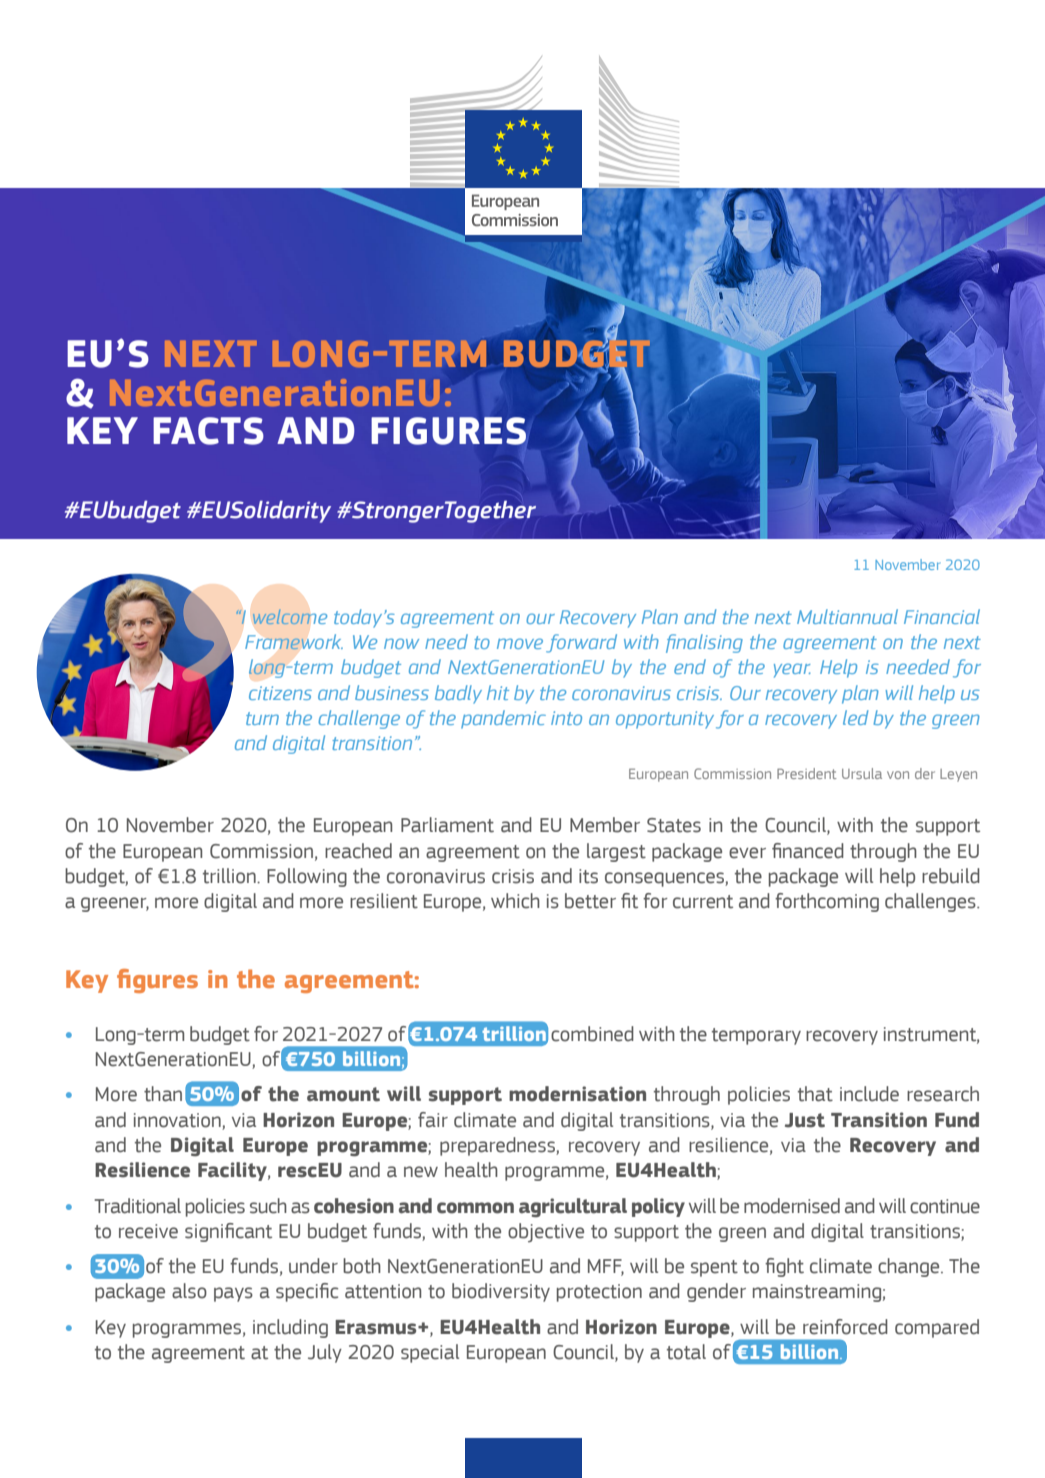 Image resolution: width=1045 pixels, height=1478 pixels. I want to click on reinforced, so click(845, 1327).
